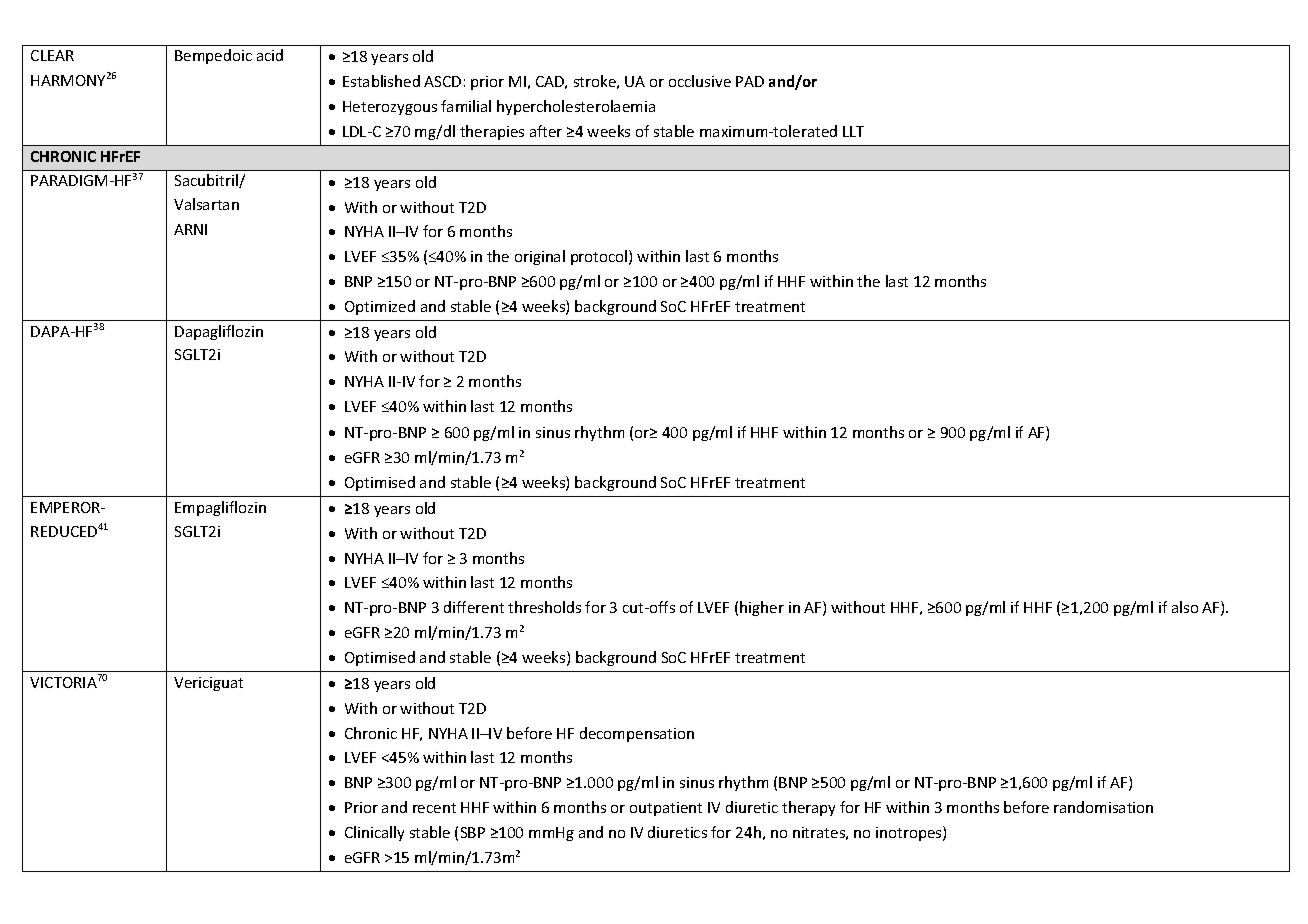 The width and height of the image is (1308, 924). I want to click on different, so click(474, 607).
